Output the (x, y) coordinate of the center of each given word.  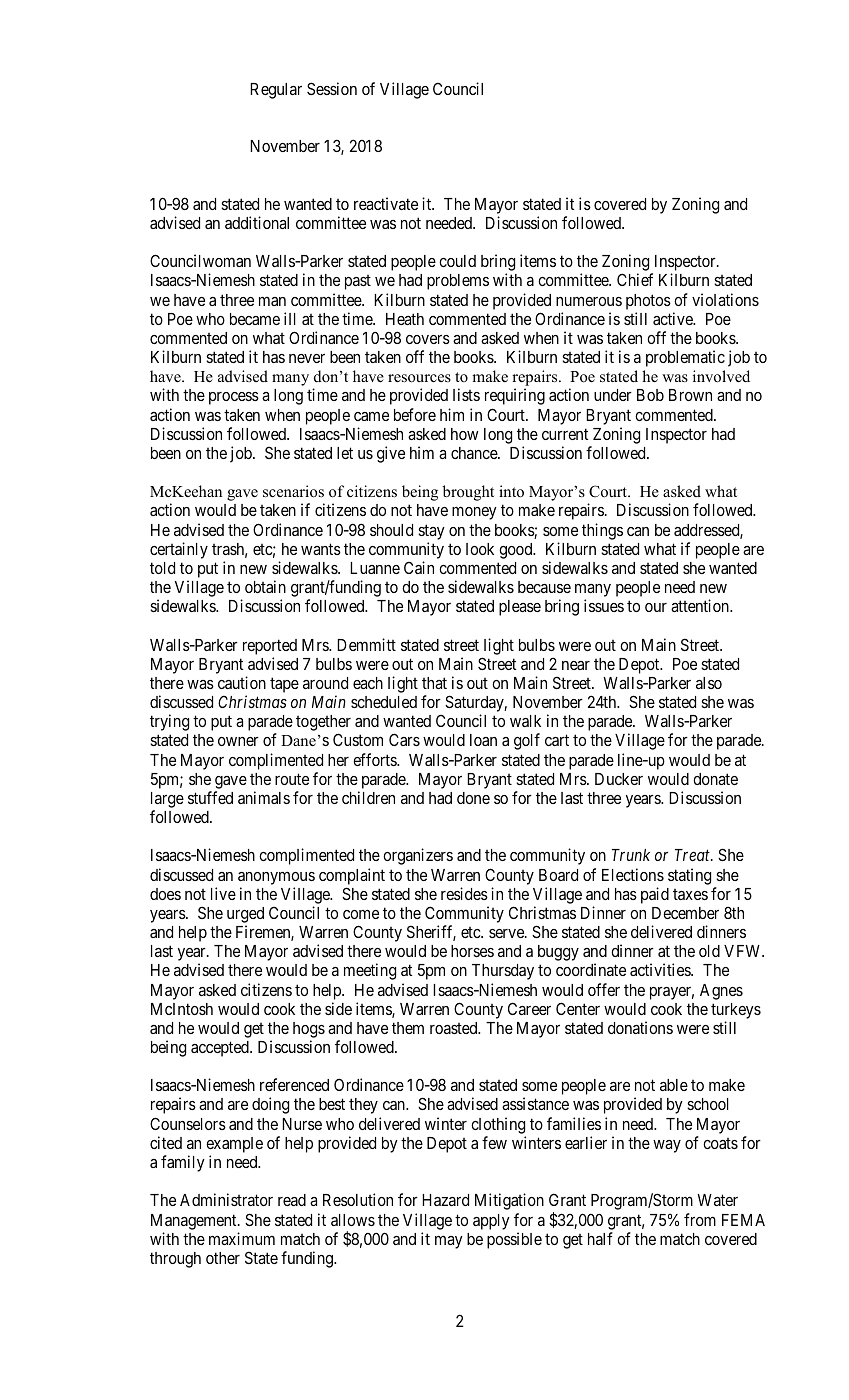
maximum (242, 1238)
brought (468, 493)
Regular (276, 91)
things (602, 531)
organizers (418, 856)
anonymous (276, 878)
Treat (693, 855)
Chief (635, 279)
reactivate (386, 203)
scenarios (293, 491)
